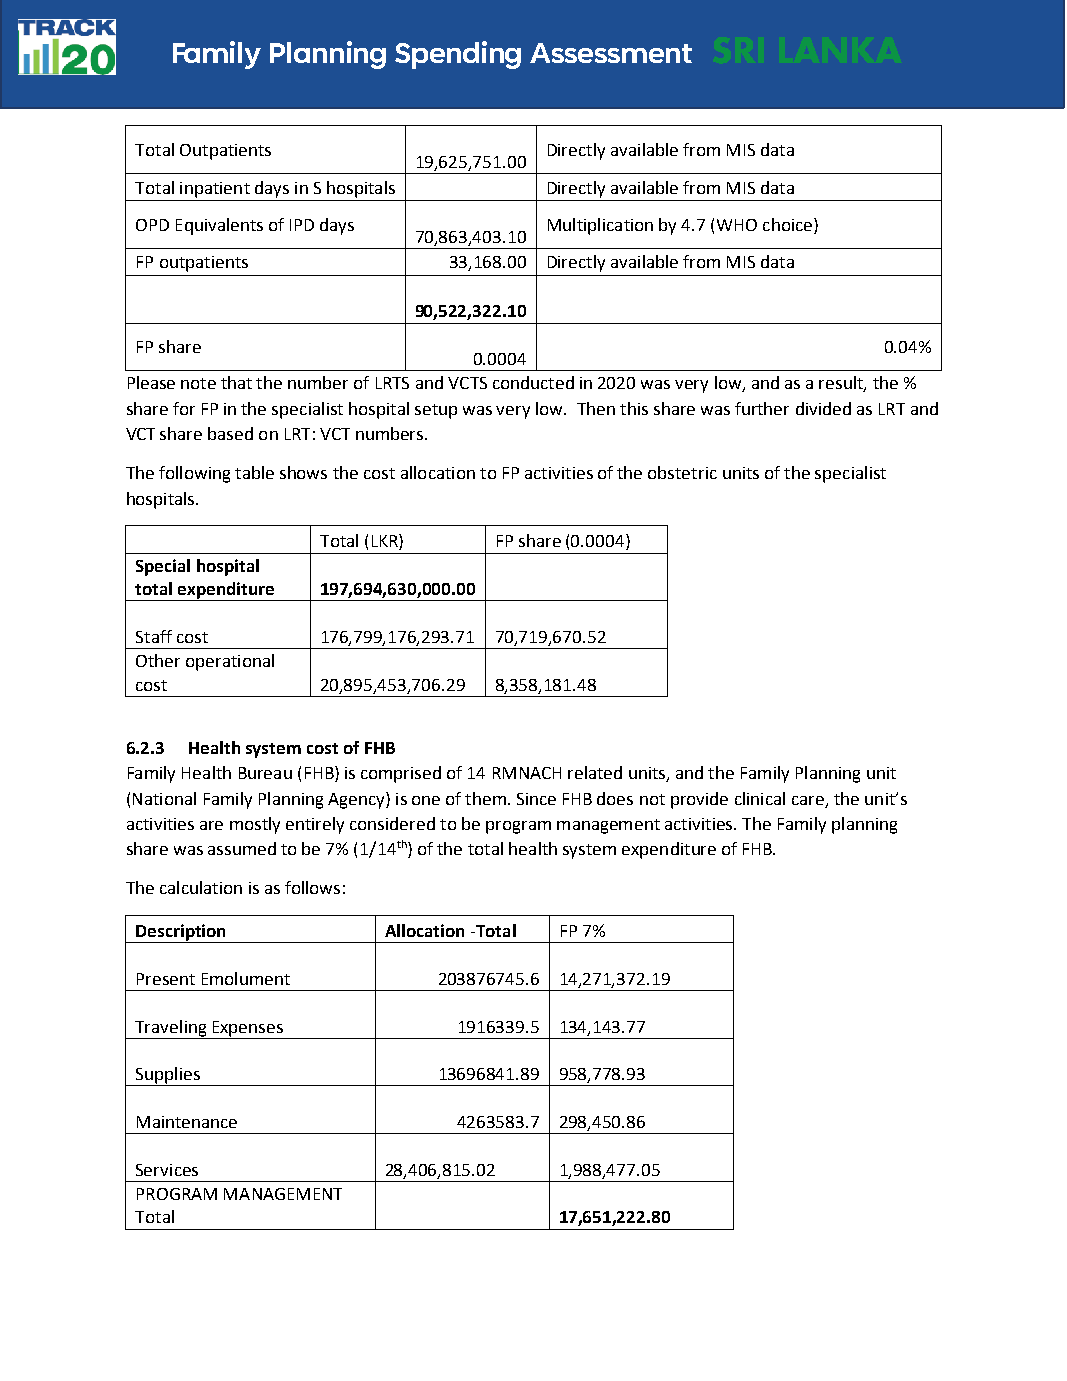  What do you see at coordinates (236, 382) in the screenshot?
I see `that` at bounding box center [236, 382].
